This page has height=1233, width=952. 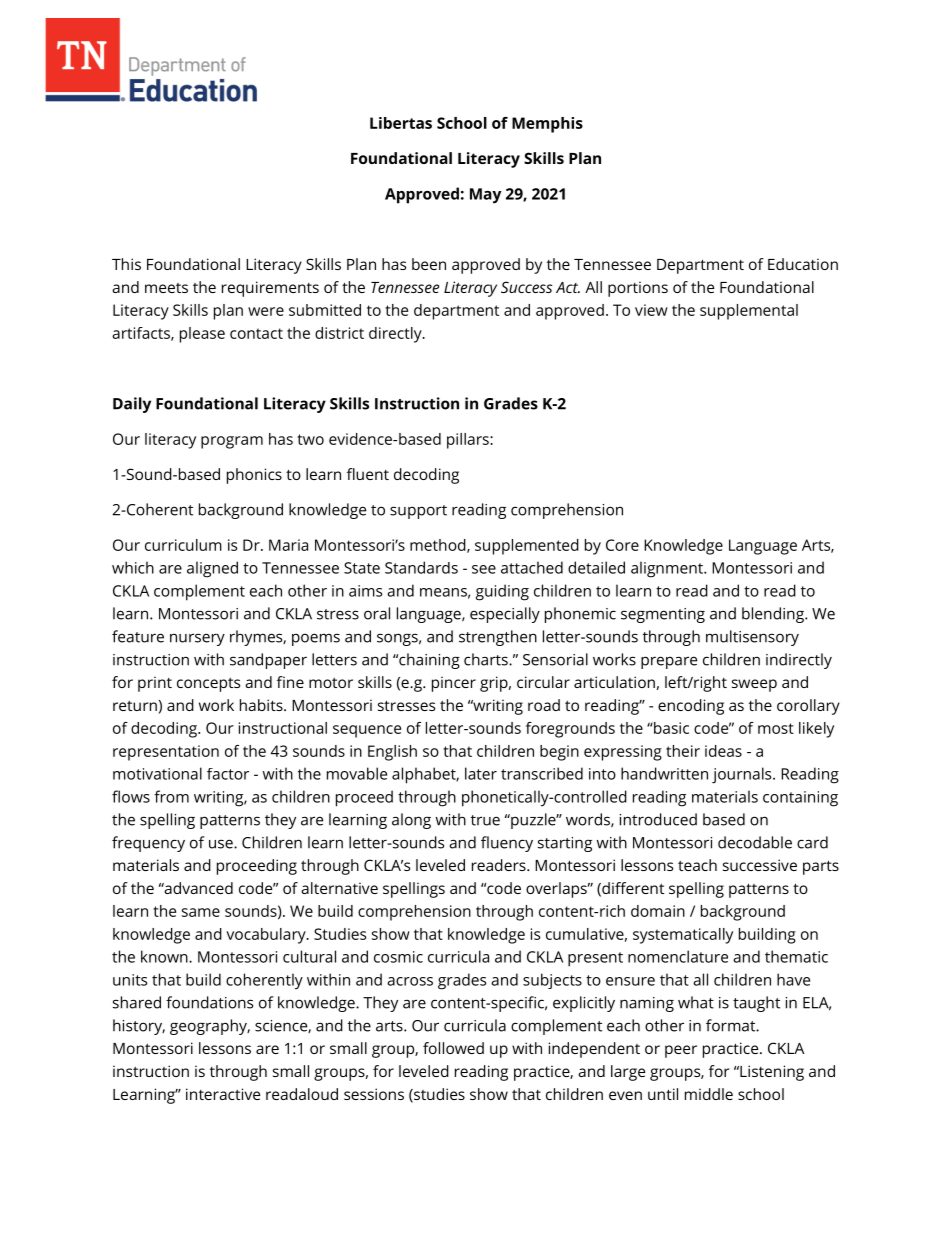 What do you see at coordinates (803, 264) in the page?
I see `Education` at bounding box center [803, 264].
